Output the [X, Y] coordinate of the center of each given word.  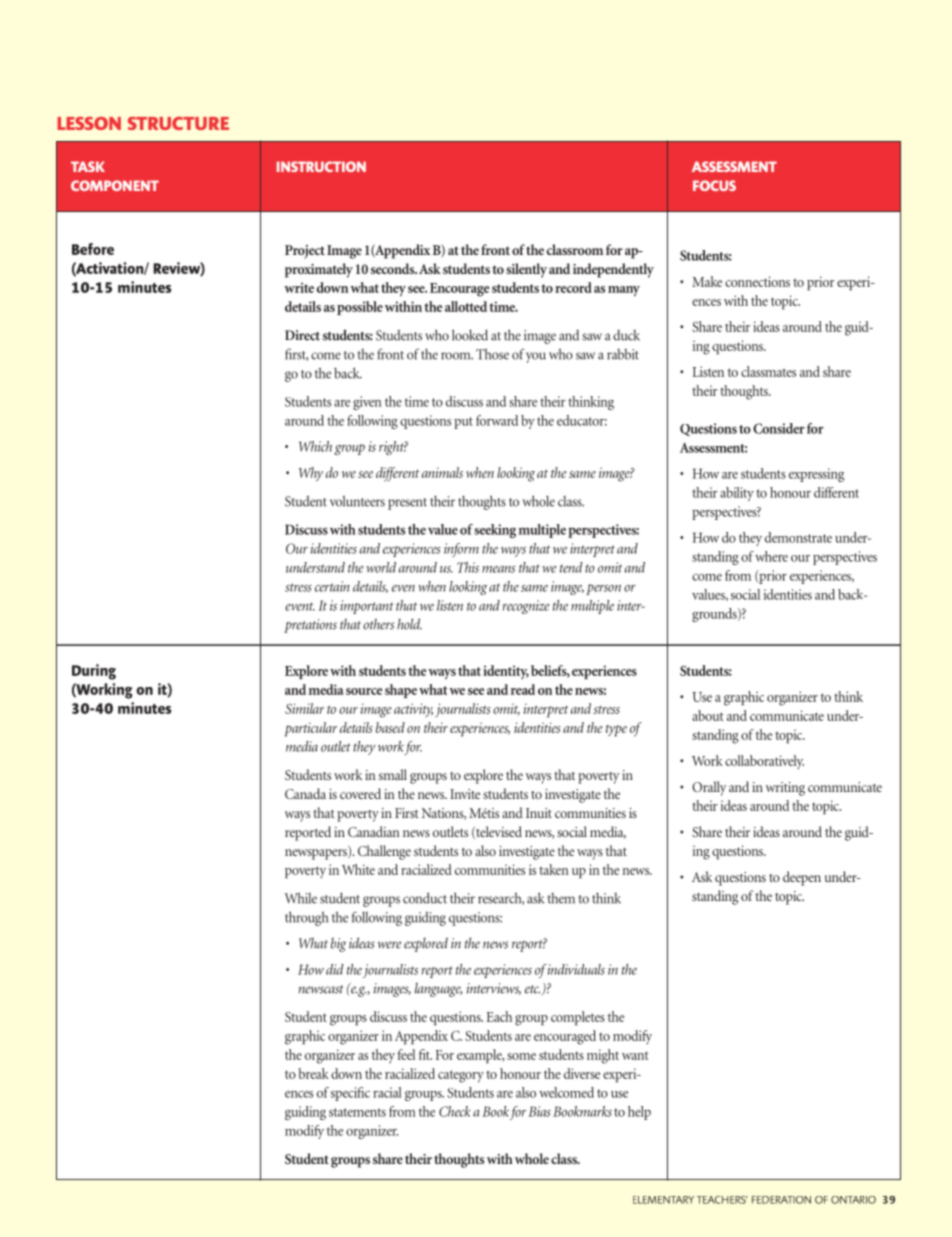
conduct [425, 898]
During [94, 672]
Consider [779, 428]
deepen [802, 878]
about [707, 715]
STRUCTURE [178, 123]
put [463, 423]
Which [315, 446]
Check [455, 1111]
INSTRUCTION [321, 166]
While [301, 898]
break [313, 1073]
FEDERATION [781, 1200]
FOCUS [714, 185]
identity [506, 672]
